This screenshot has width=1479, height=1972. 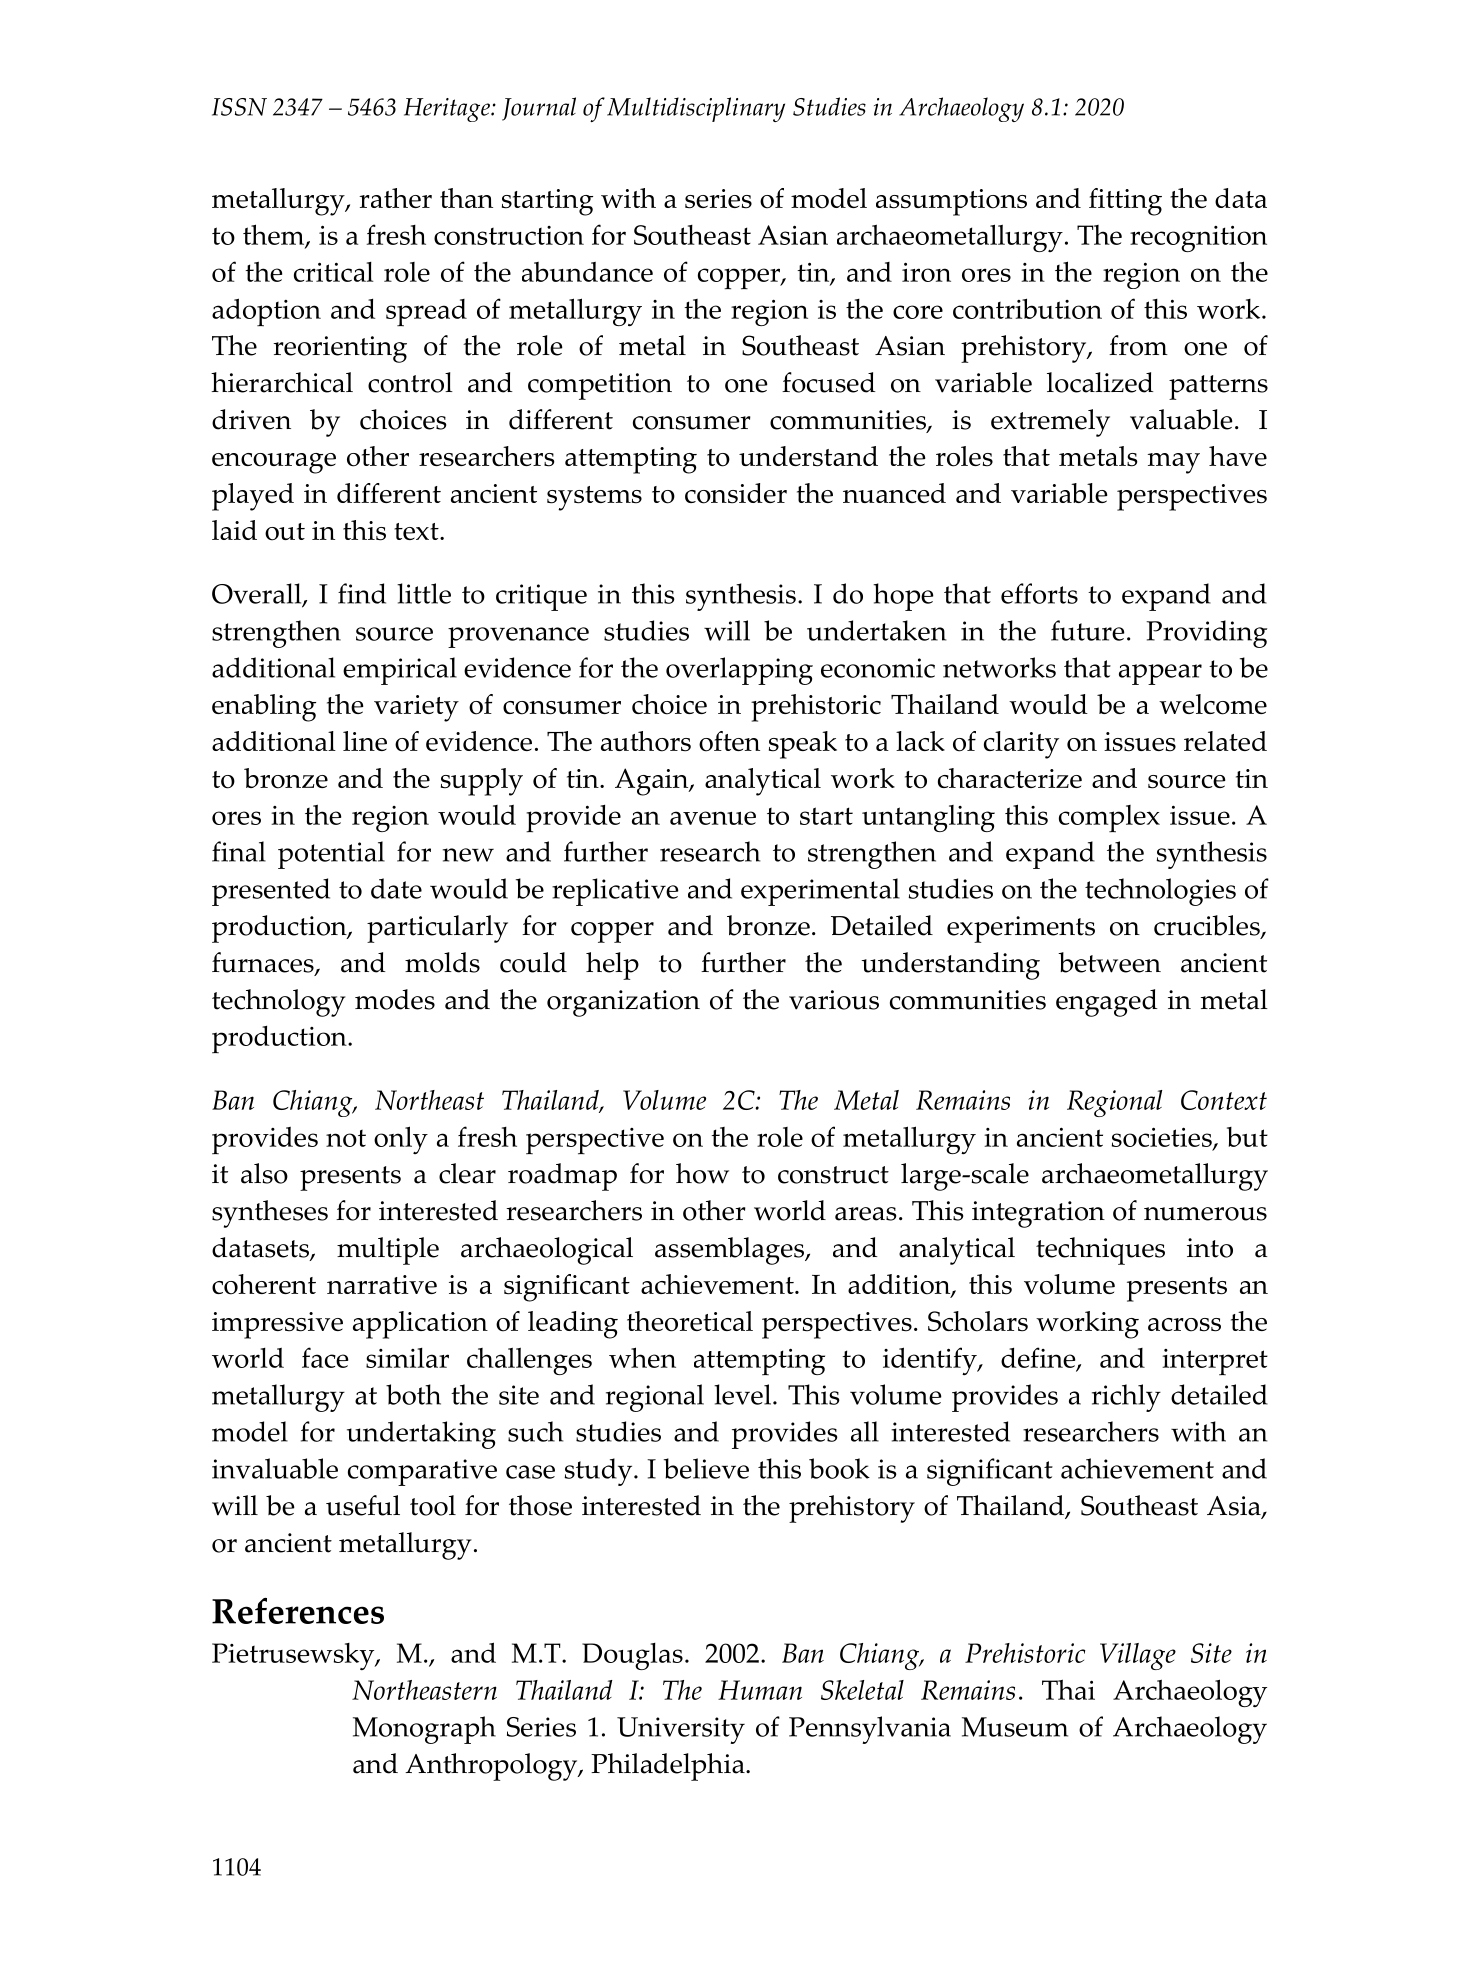 What do you see at coordinates (1109, 962) in the screenshot?
I see `between` at bounding box center [1109, 962].
